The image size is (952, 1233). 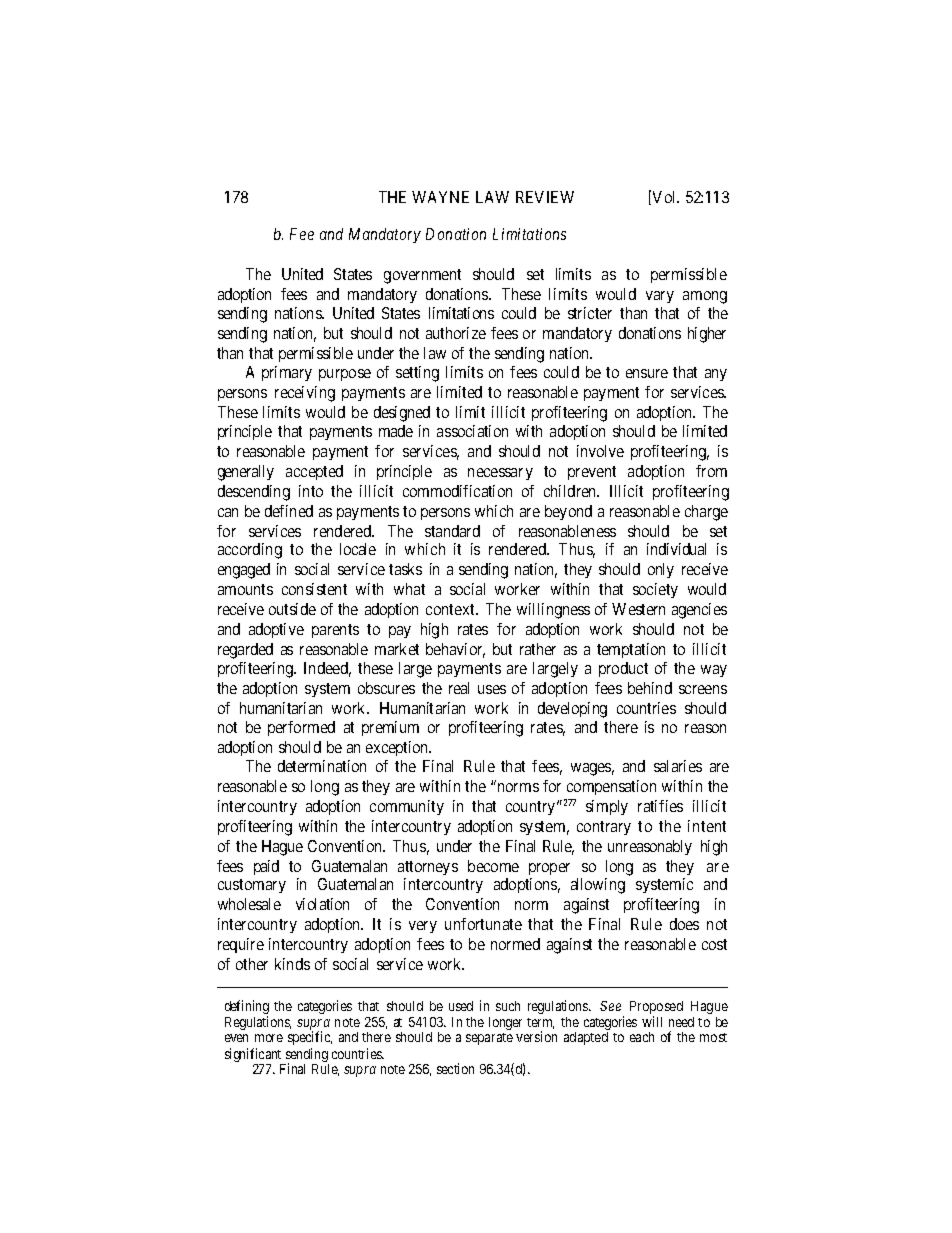 What do you see at coordinates (660, 297) in the screenshot?
I see `vary` at bounding box center [660, 297].
